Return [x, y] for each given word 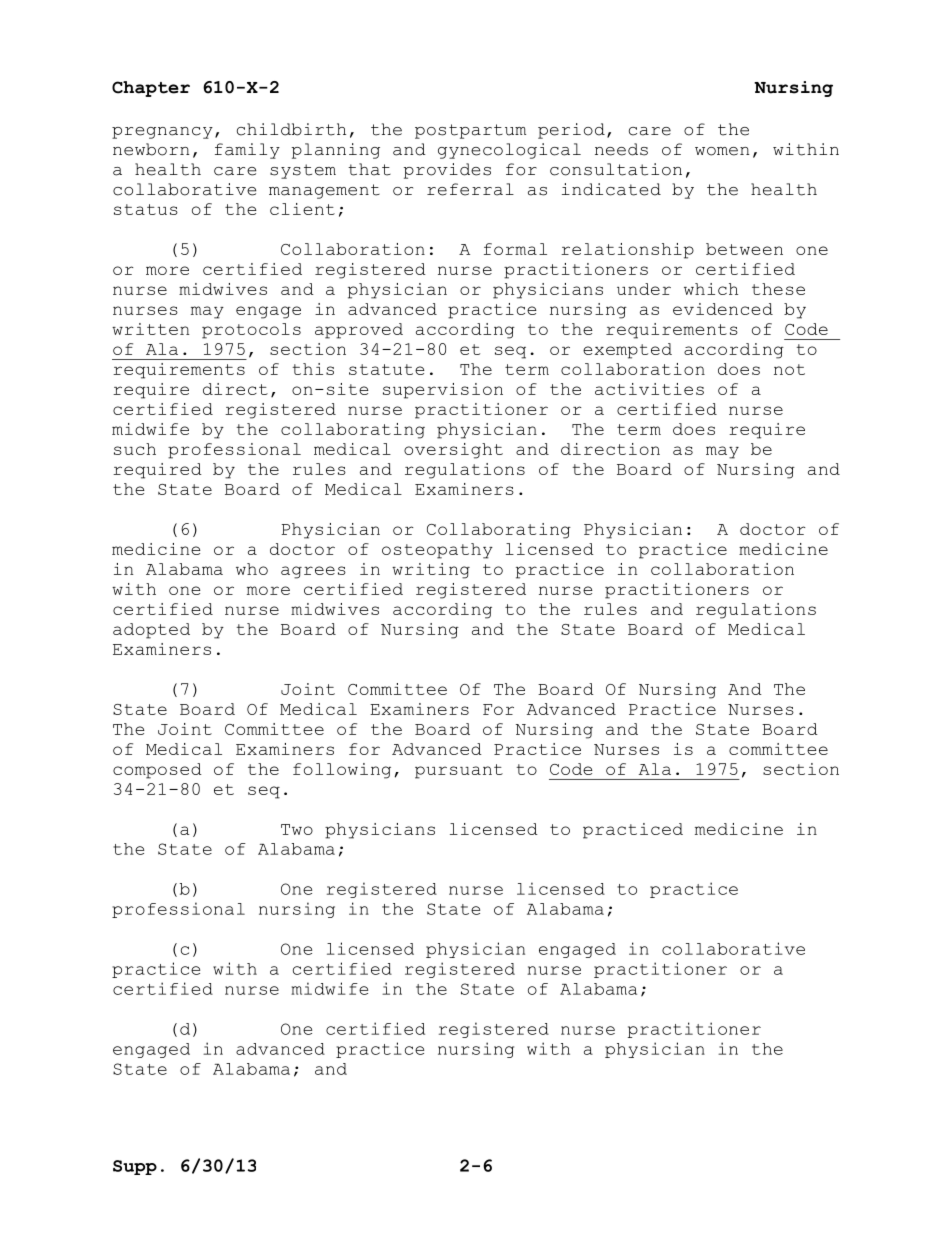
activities [649, 389]
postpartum [470, 131]
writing [431, 571]
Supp [135, 1167]
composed [157, 771]
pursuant [459, 771]
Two [297, 829]
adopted [151, 631]
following [342, 771]
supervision [443, 391]
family [247, 151]
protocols [251, 331]
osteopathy [437, 551]
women [722, 151]
